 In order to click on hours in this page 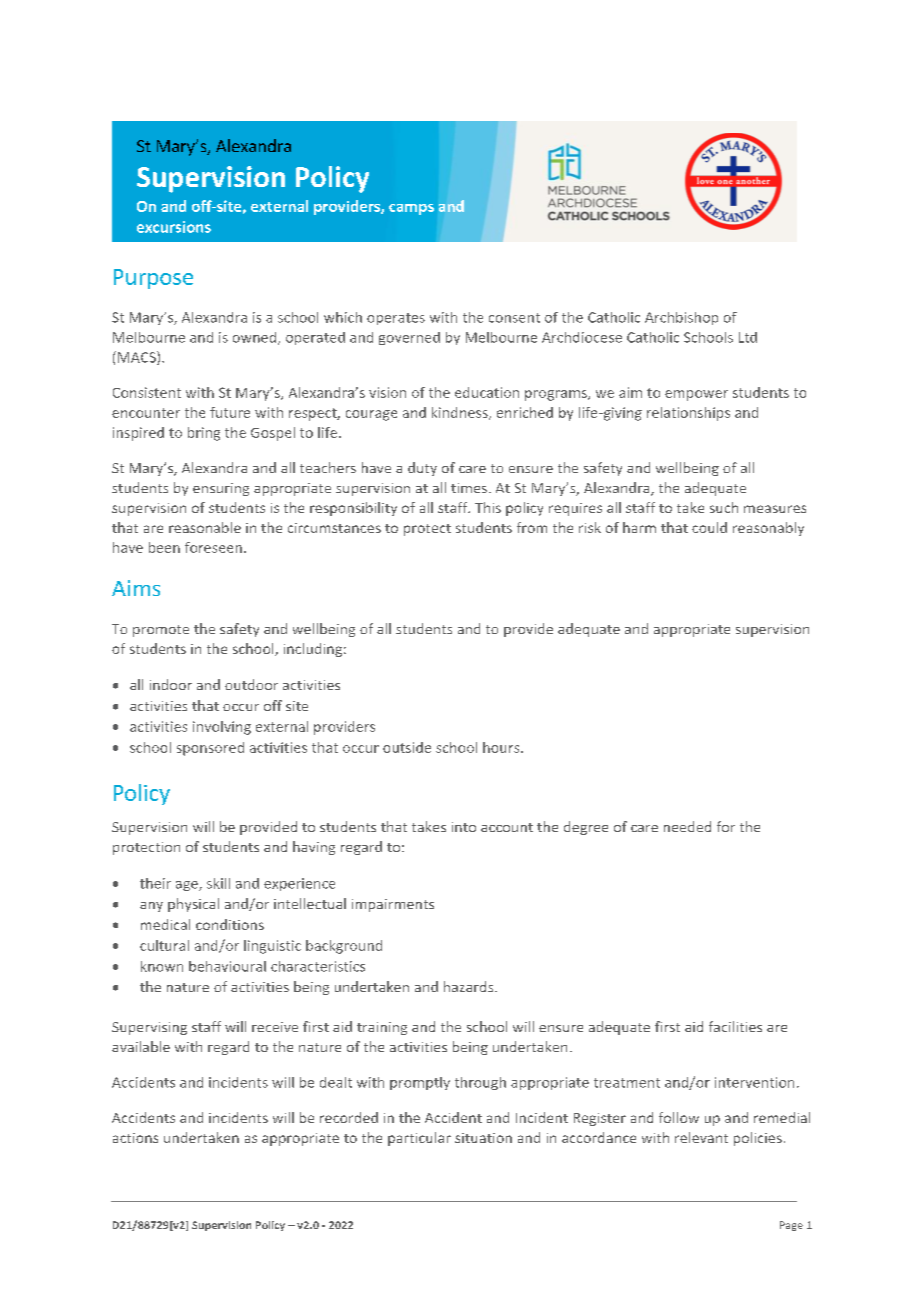, I will do `click(502, 747)`.
